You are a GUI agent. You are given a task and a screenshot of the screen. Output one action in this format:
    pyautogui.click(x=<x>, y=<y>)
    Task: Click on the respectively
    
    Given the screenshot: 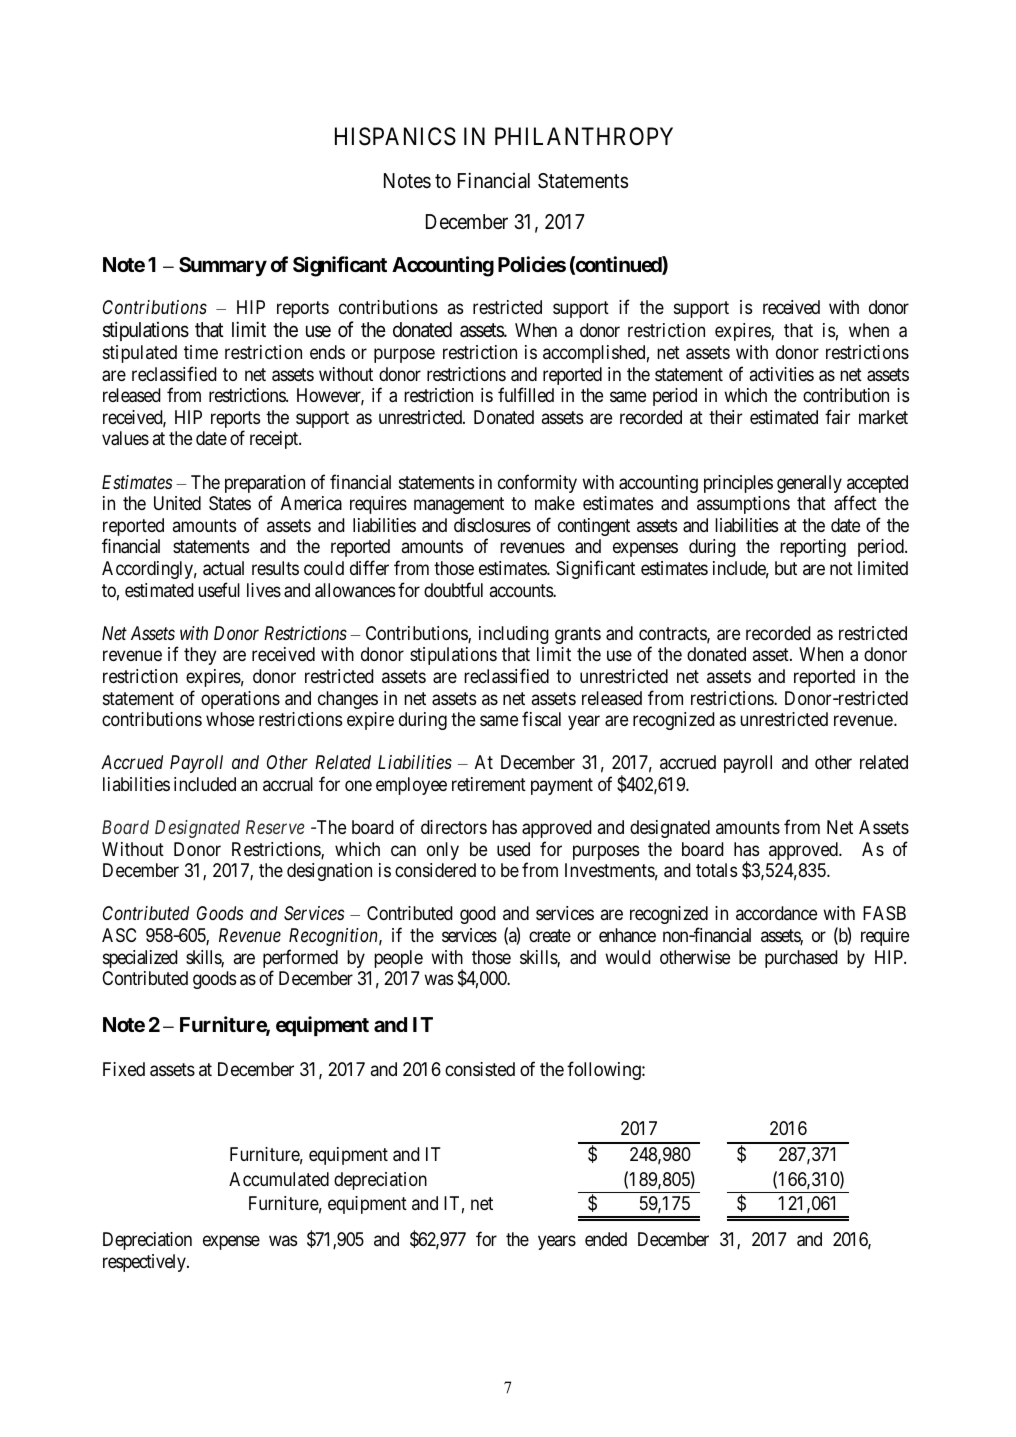 What is the action you would take?
    pyautogui.click(x=145, y=1263)
